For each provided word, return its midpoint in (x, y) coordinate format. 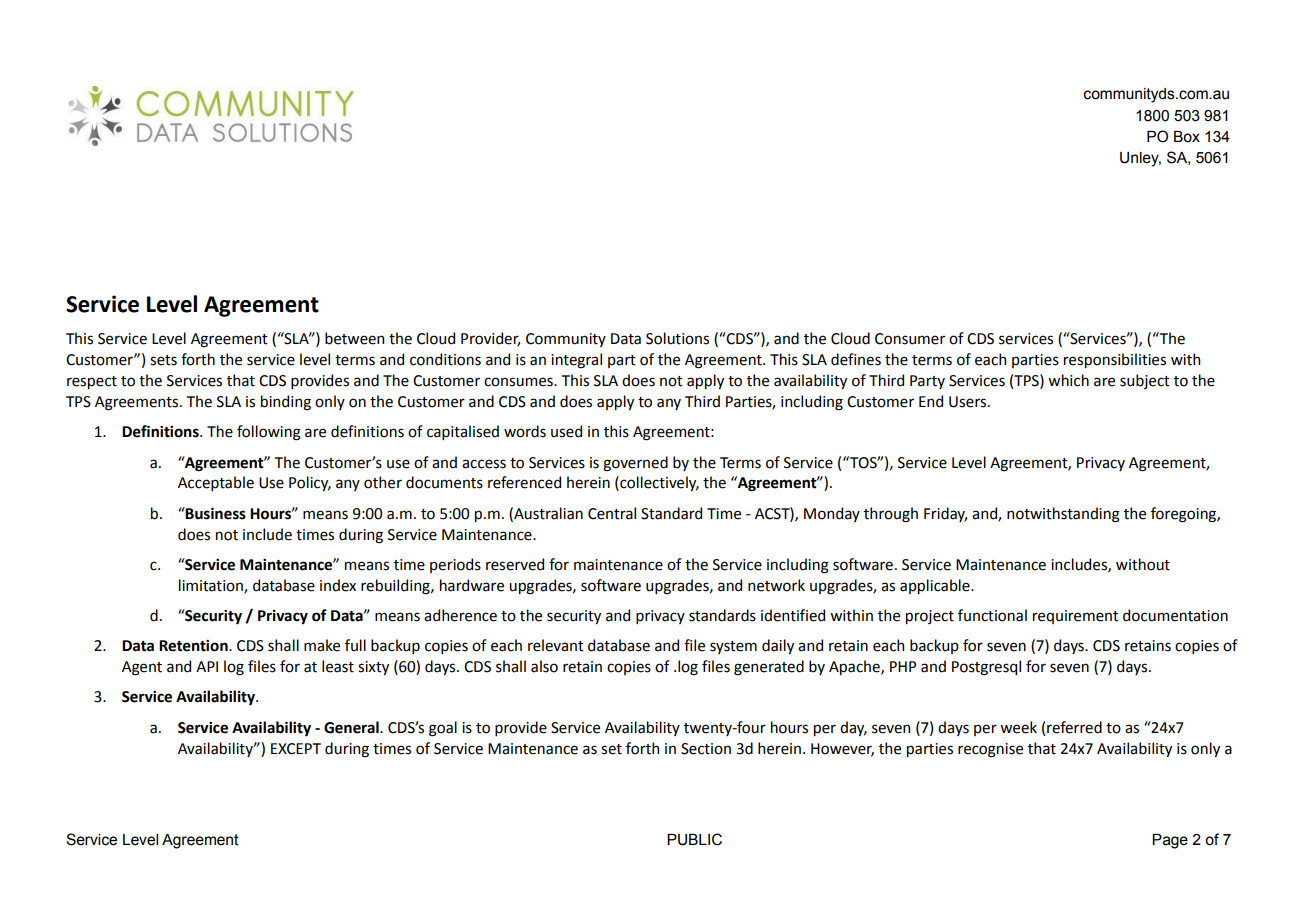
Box (1187, 137)
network (776, 585)
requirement (1076, 617)
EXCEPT (296, 749)
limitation (212, 586)
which (1068, 380)
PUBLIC (694, 839)
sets (163, 360)
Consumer (910, 339)
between (354, 338)
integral (576, 361)
